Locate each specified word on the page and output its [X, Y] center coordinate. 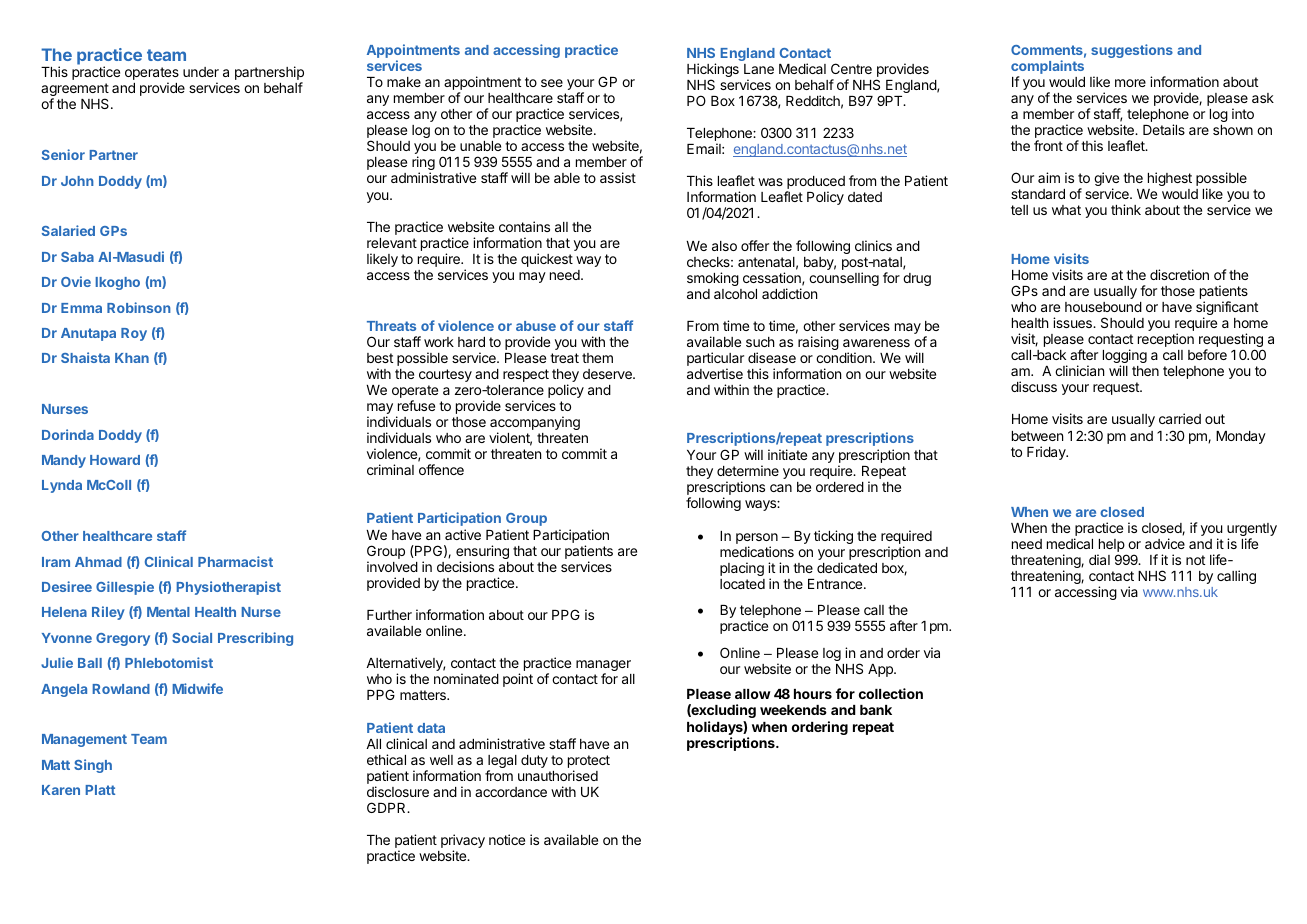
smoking [713, 279]
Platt [100, 790]
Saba [77, 257]
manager [603, 667]
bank [876, 710]
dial [1099, 559]
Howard [115, 460]
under [201, 72]
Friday [1047, 453]
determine [748, 470]
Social [192, 637]
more [1130, 83]
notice [507, 839]
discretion [1179, 274]
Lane [759, 69]
